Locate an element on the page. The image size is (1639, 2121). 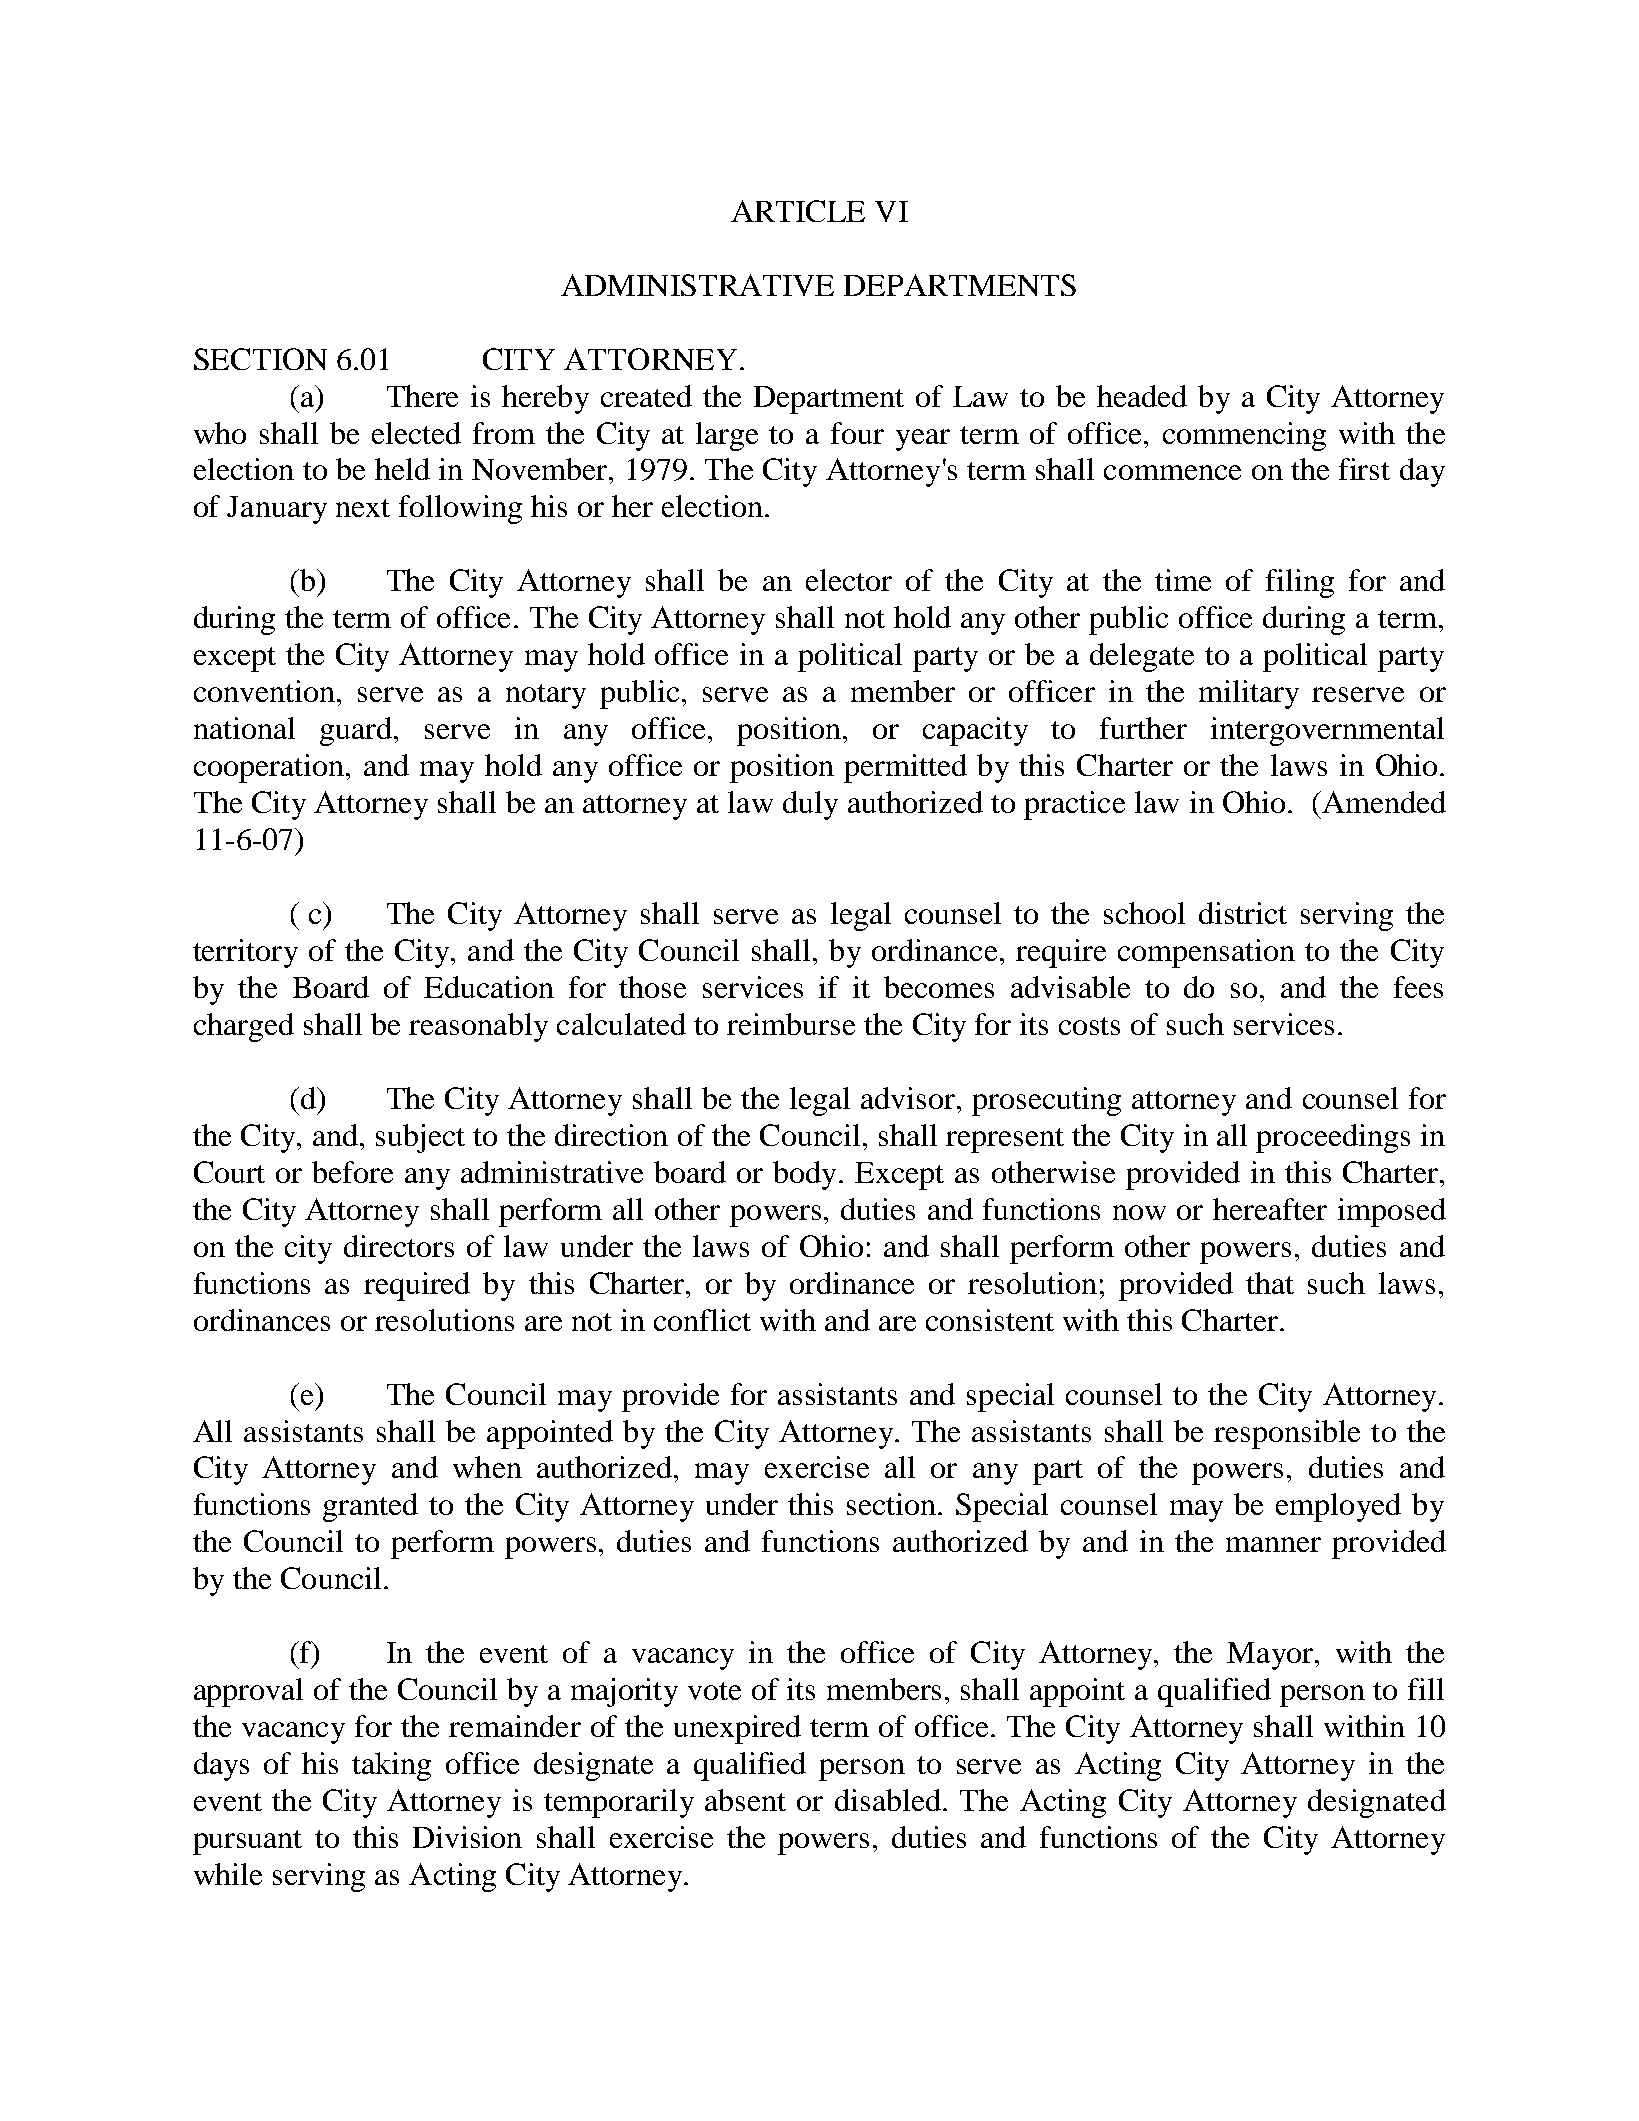
ARTICLE is located at coordinates (798, 211).
